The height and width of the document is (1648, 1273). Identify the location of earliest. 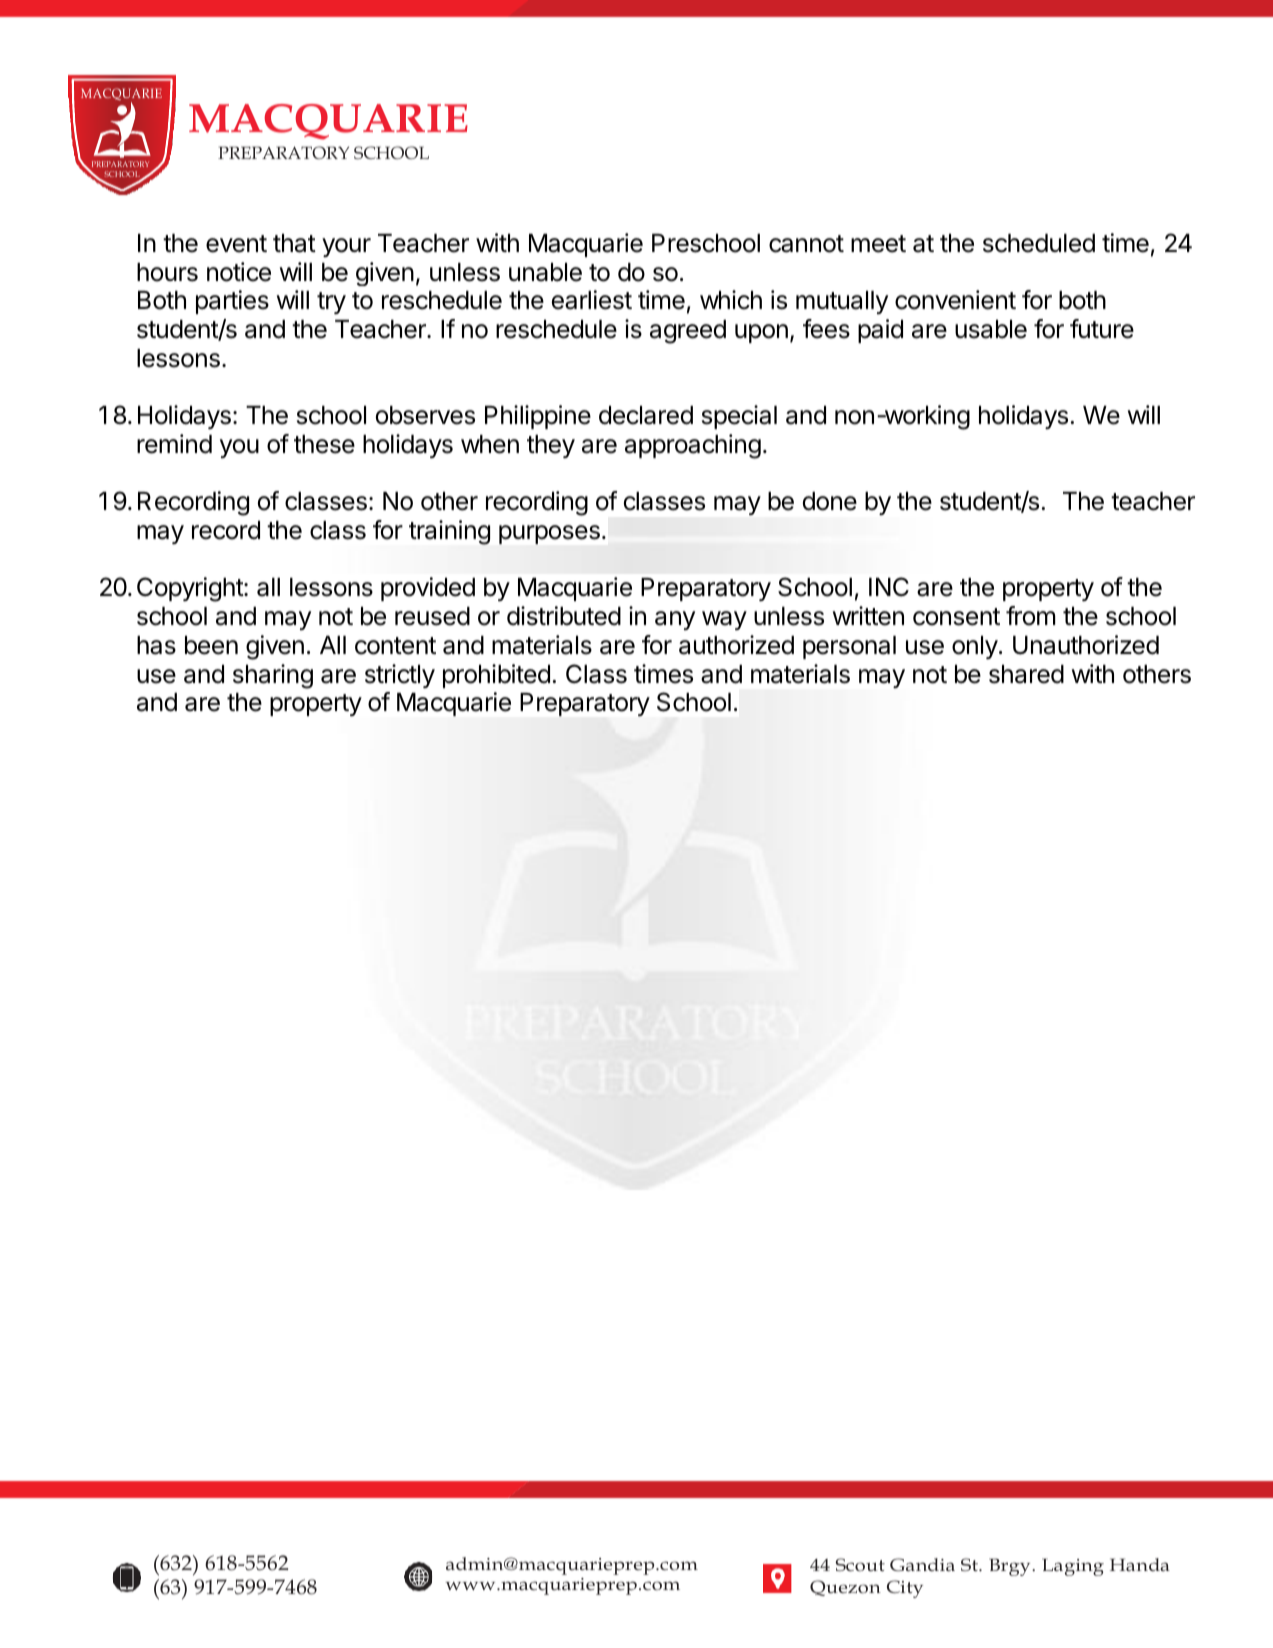
(592, 300).
